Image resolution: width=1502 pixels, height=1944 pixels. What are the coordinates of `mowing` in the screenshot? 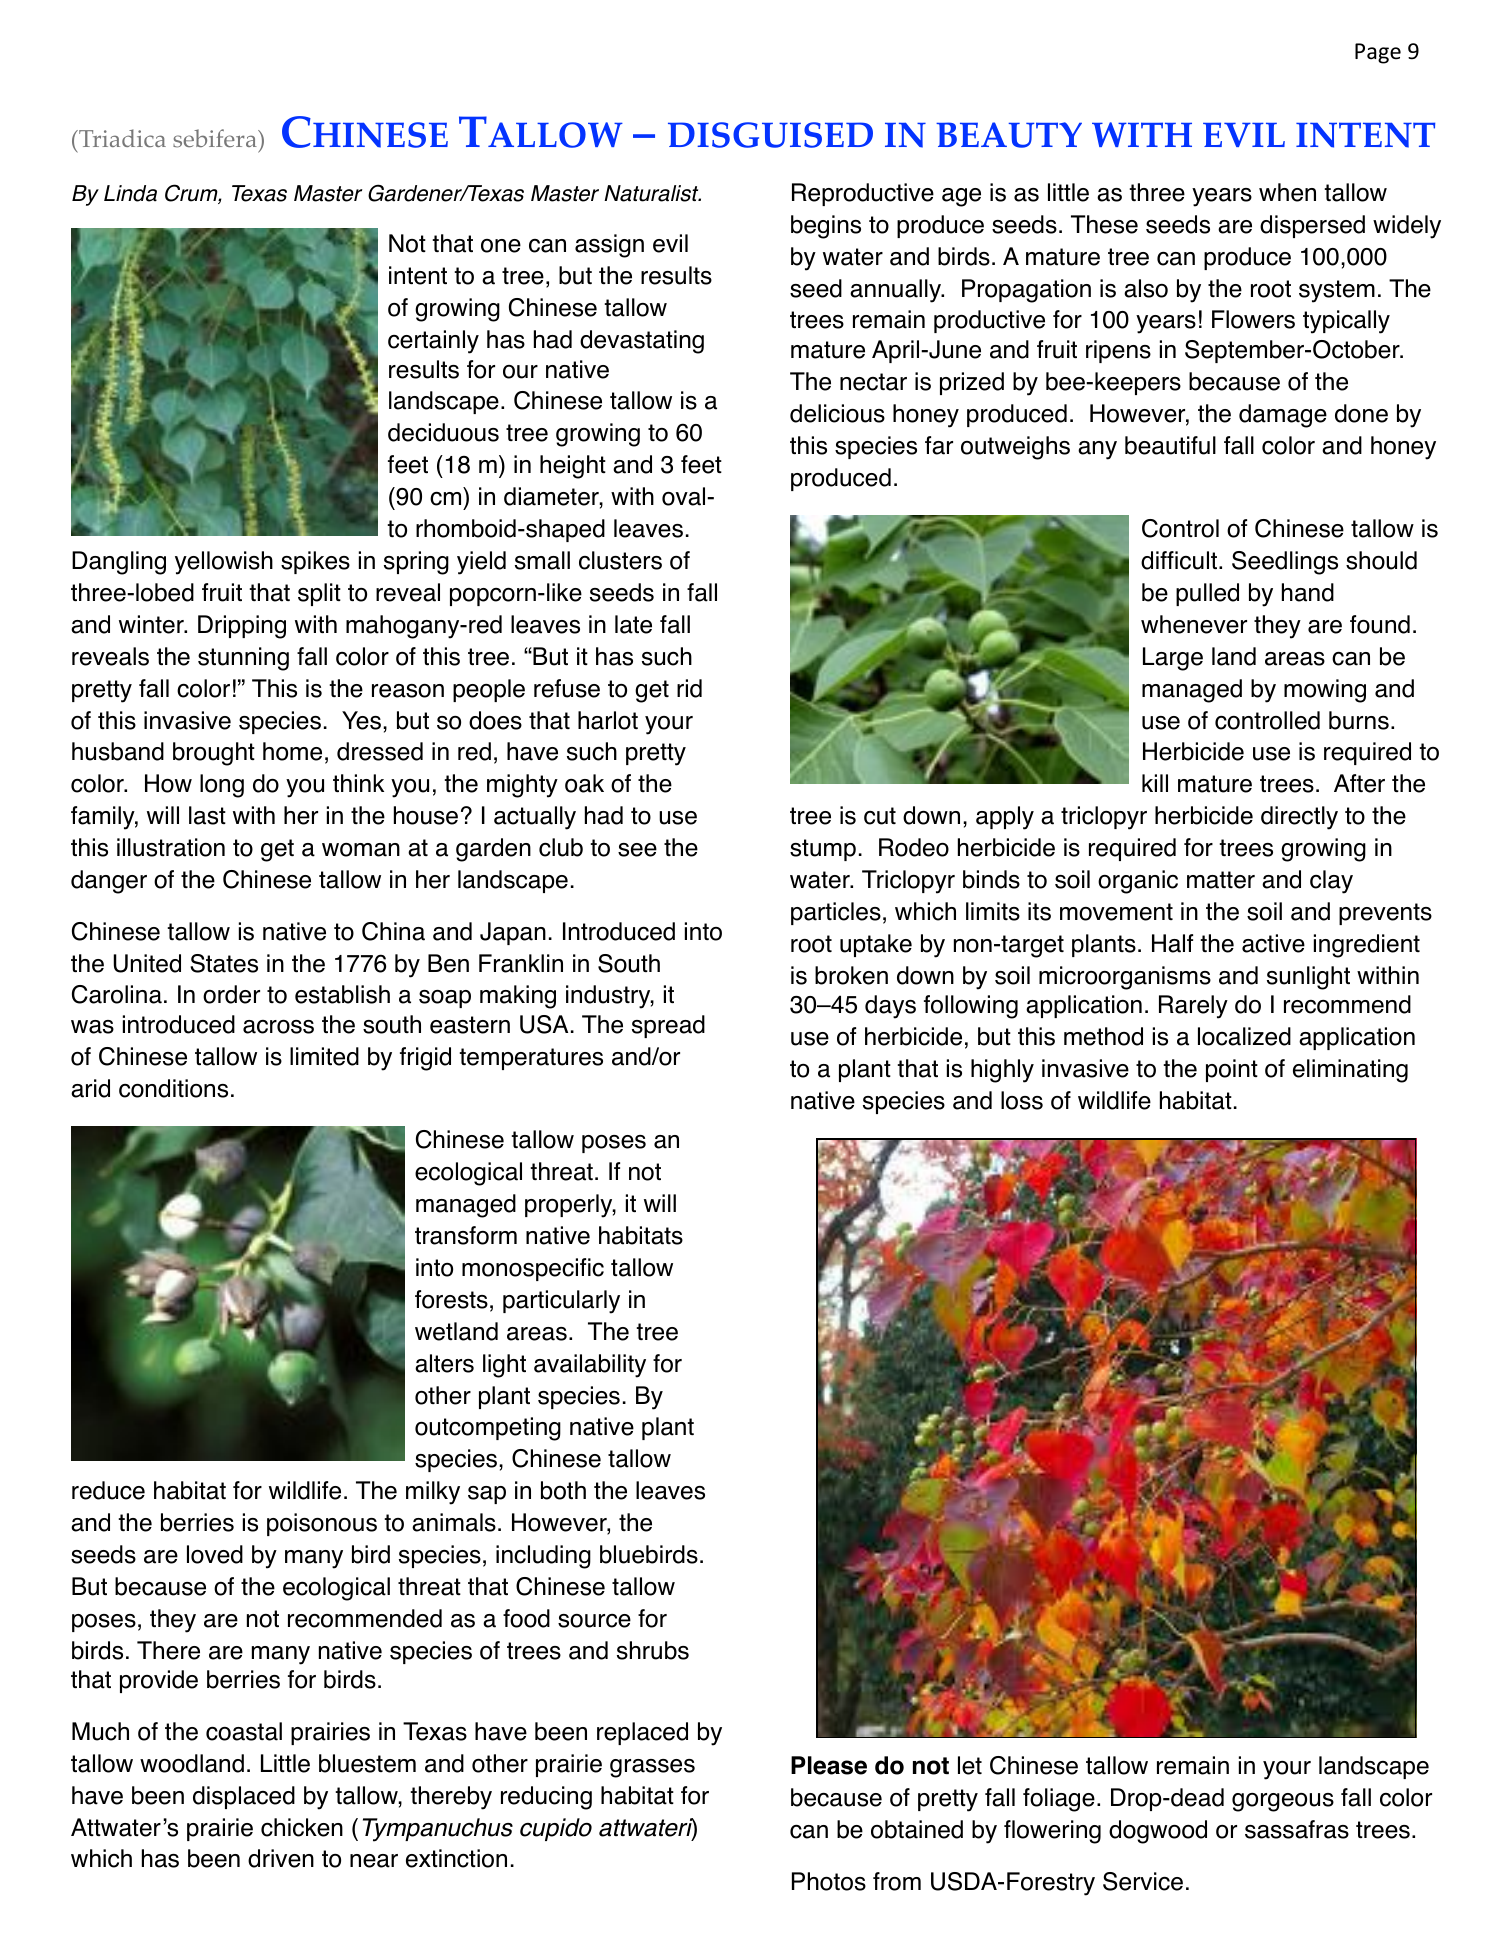 It's located at (1325, 691).
